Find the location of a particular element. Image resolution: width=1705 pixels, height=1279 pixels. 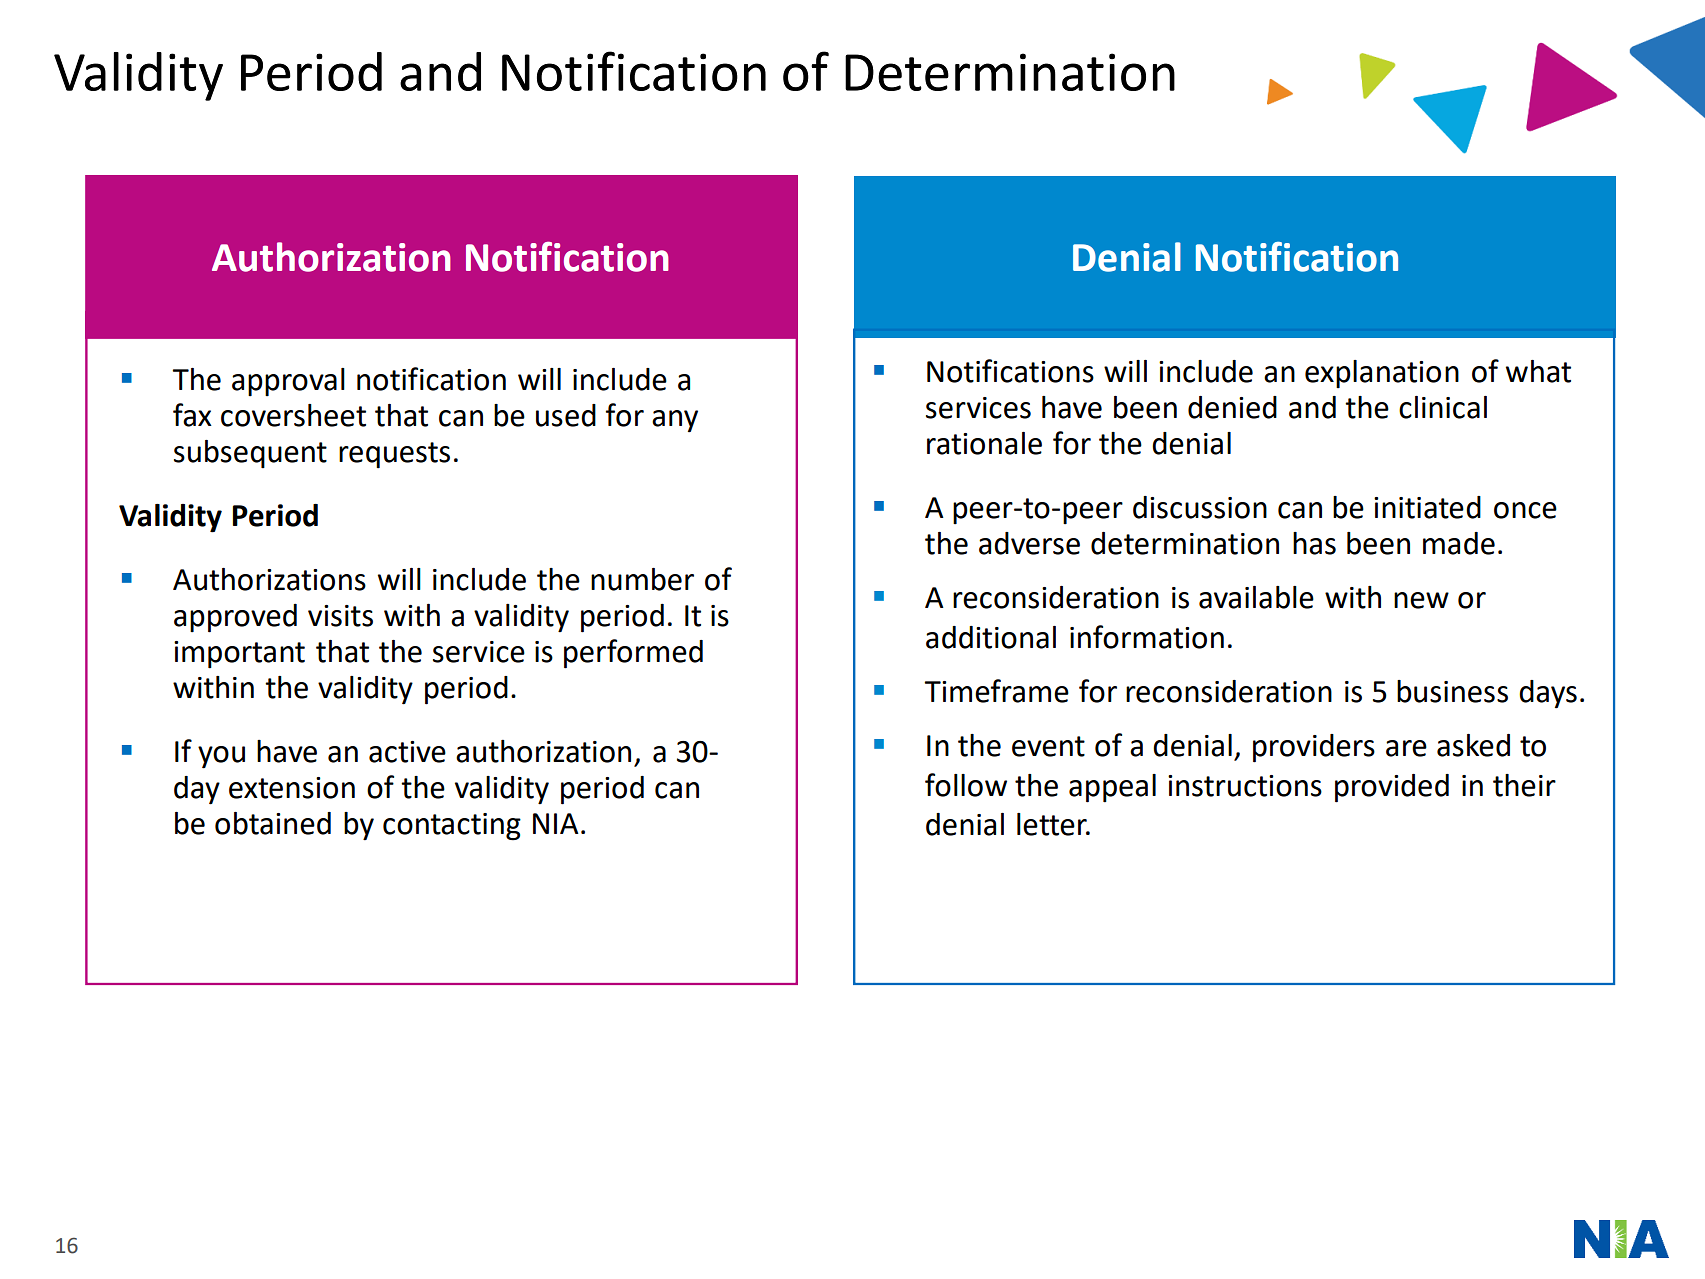

new is located at coordinates (1421, 600).
